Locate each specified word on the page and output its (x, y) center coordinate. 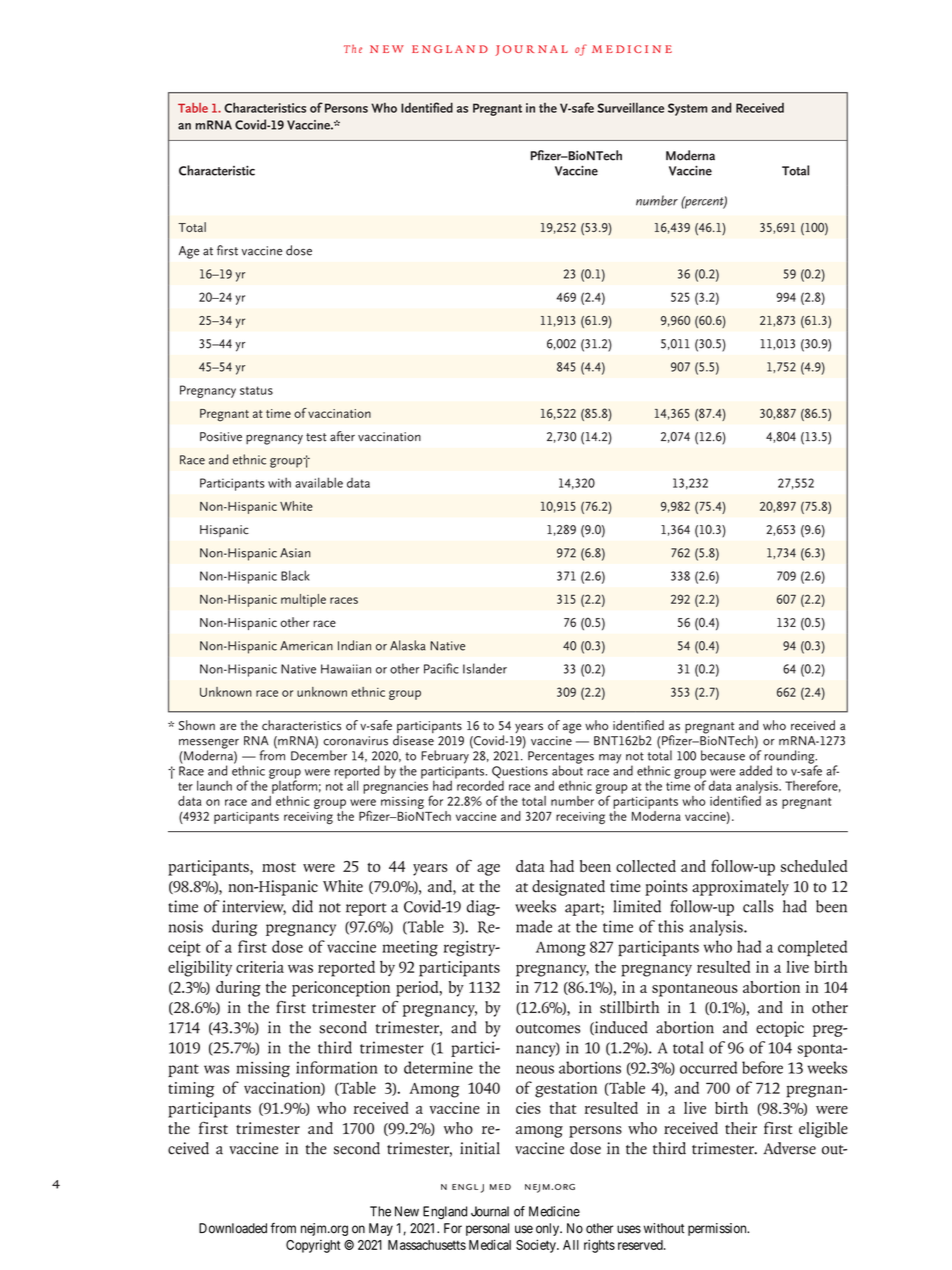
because (723, 755)
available (319, 482)
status (256, 390)
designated (568, 888)
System (687, 109)
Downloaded (233, 1228)
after (342, 436)
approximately (740, 888)
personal (487, 1229)
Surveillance (630, 107)
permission (718, 1229)
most (279, 867)
